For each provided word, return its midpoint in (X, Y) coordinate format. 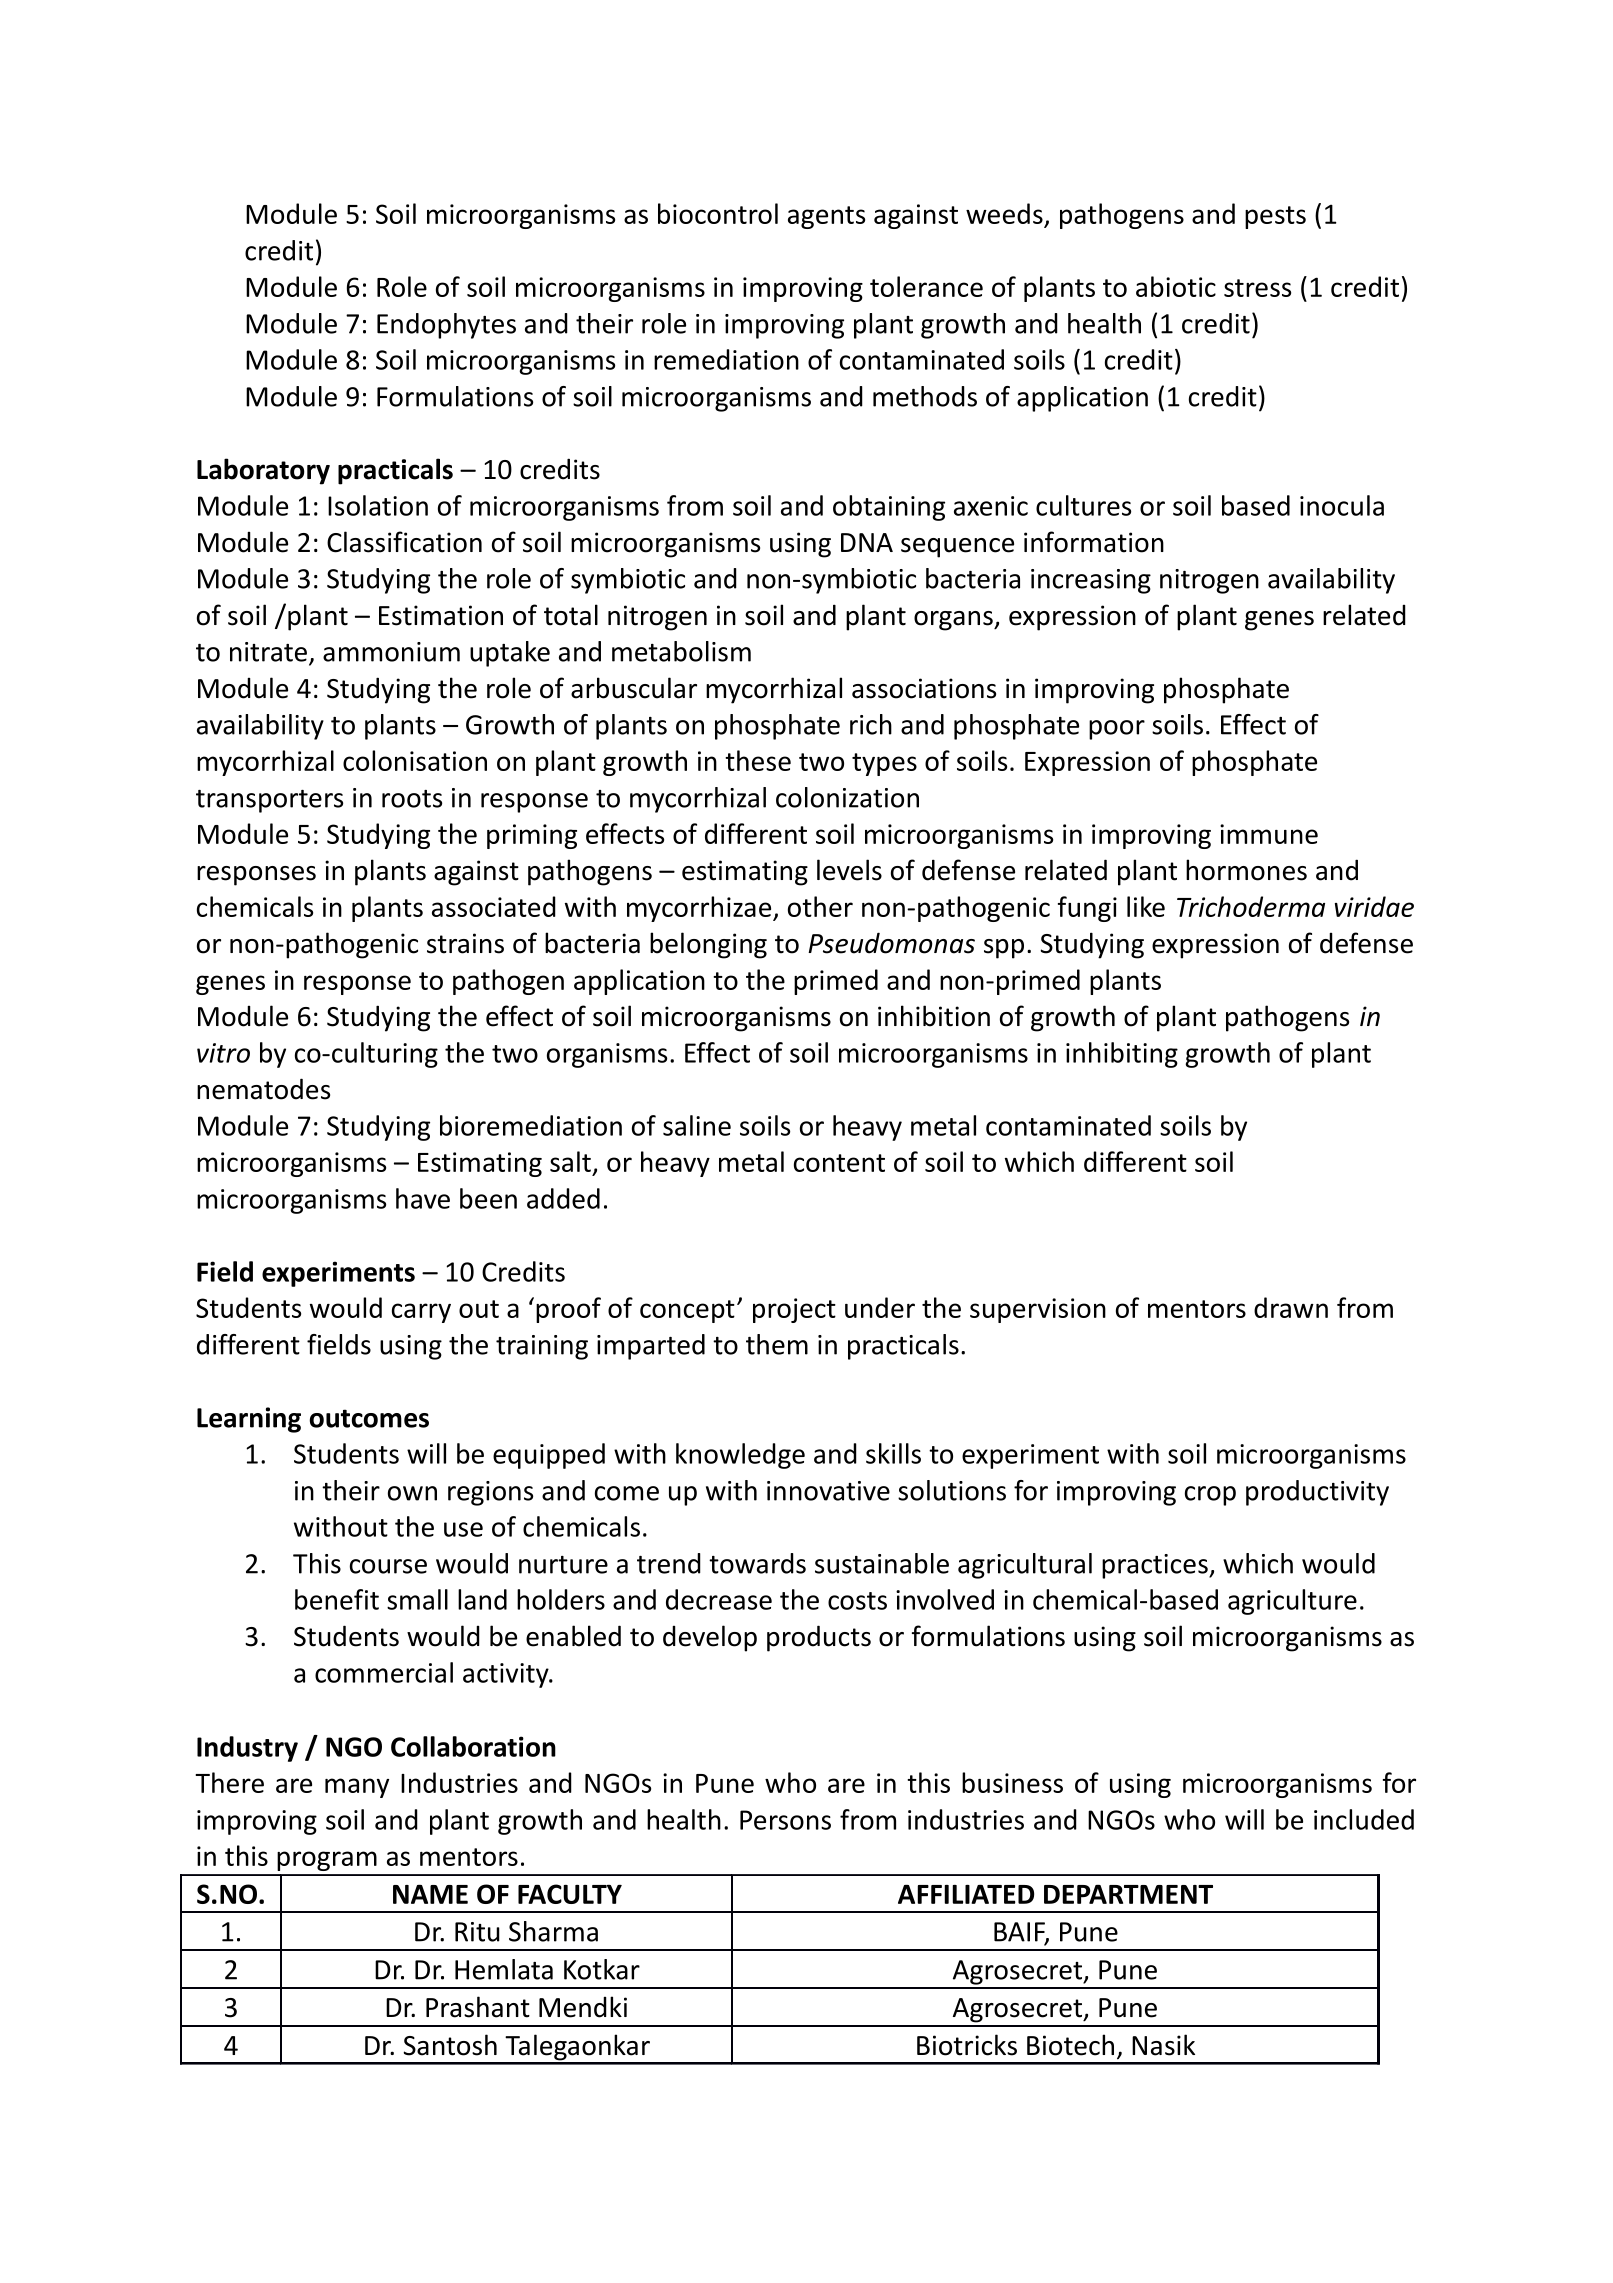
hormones (1246, 870)
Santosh (450, 2045)
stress (1257, 288)
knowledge (740, 1456)
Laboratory (263, 471)
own (412, 1493)
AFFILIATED (966, 1894)
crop (1210, 1496)
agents (826, 217)
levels (849, 870)
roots (412, 799)
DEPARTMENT (1128, 1894)
